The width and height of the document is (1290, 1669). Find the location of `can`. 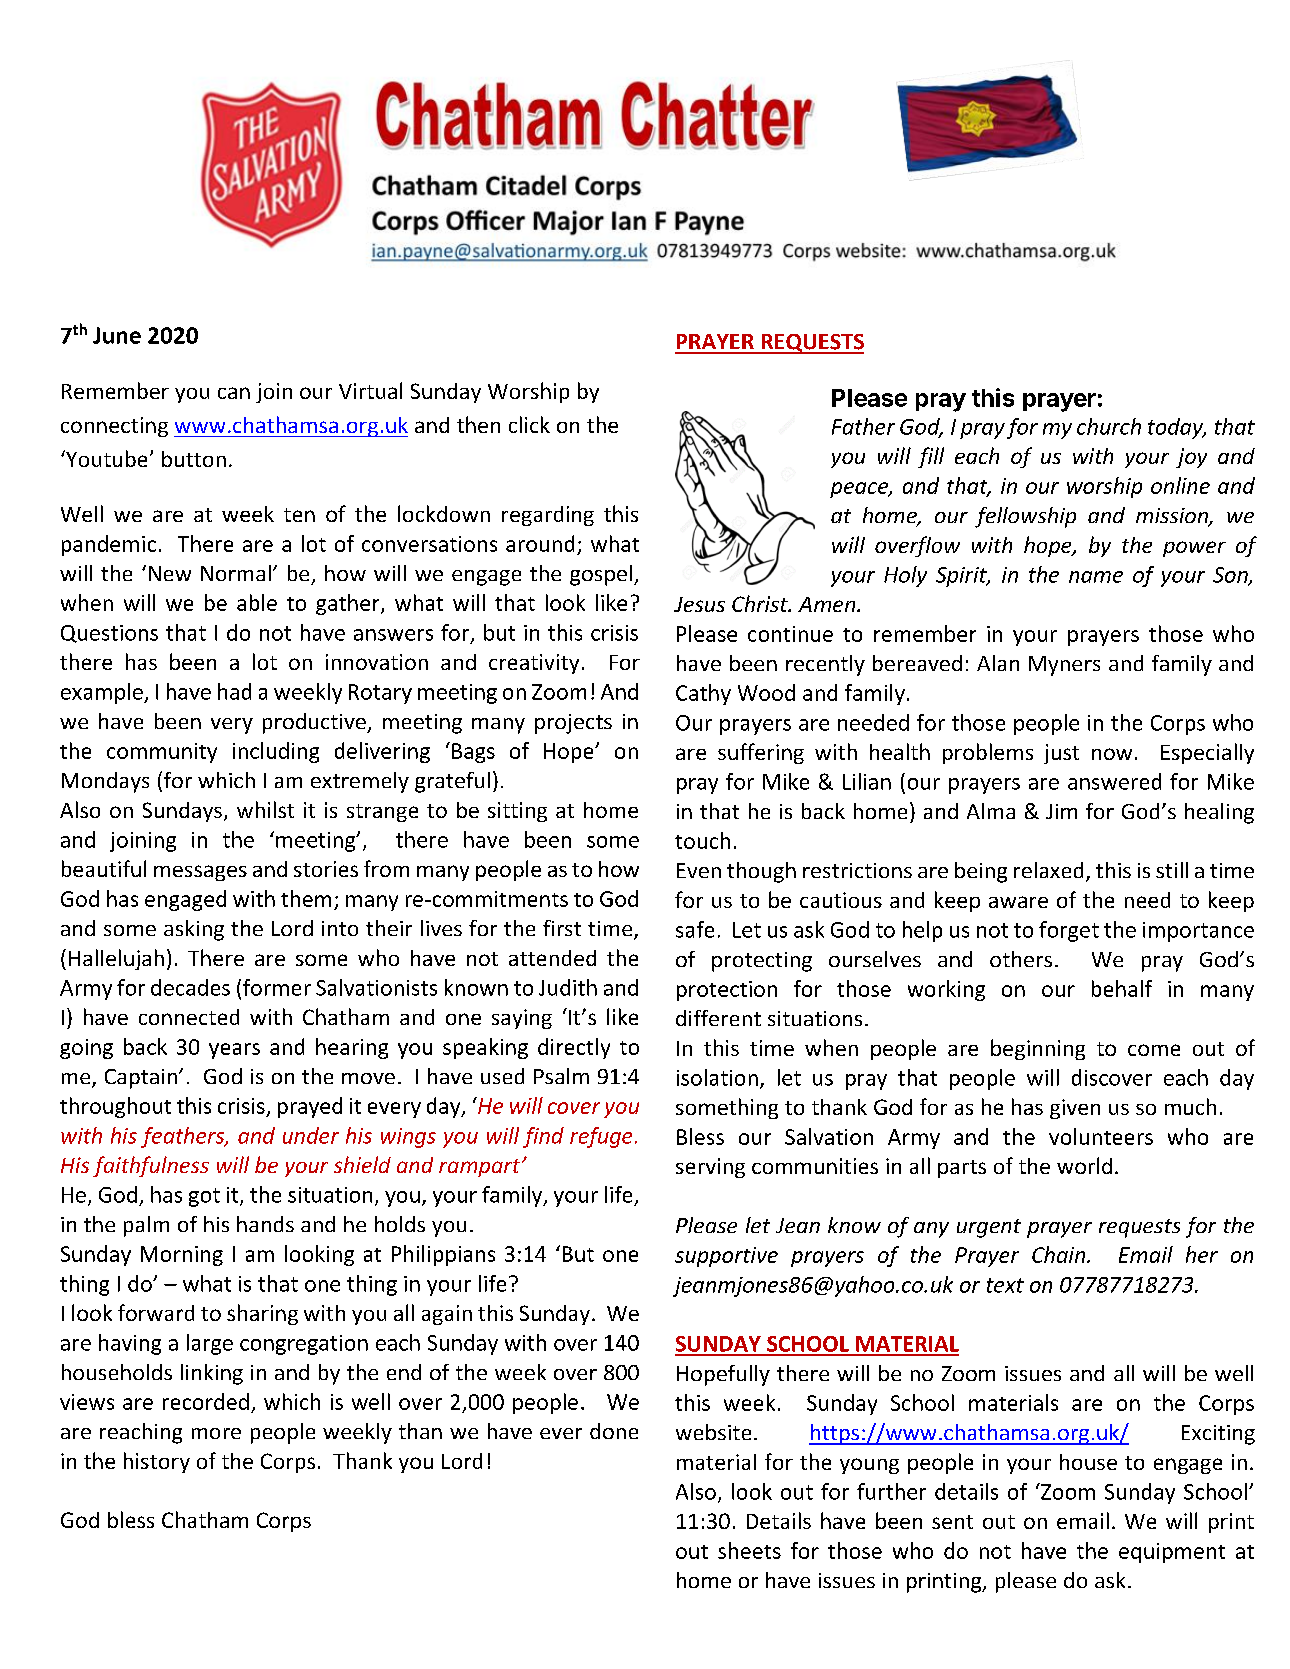

can is located at coordinates (234, 393).
